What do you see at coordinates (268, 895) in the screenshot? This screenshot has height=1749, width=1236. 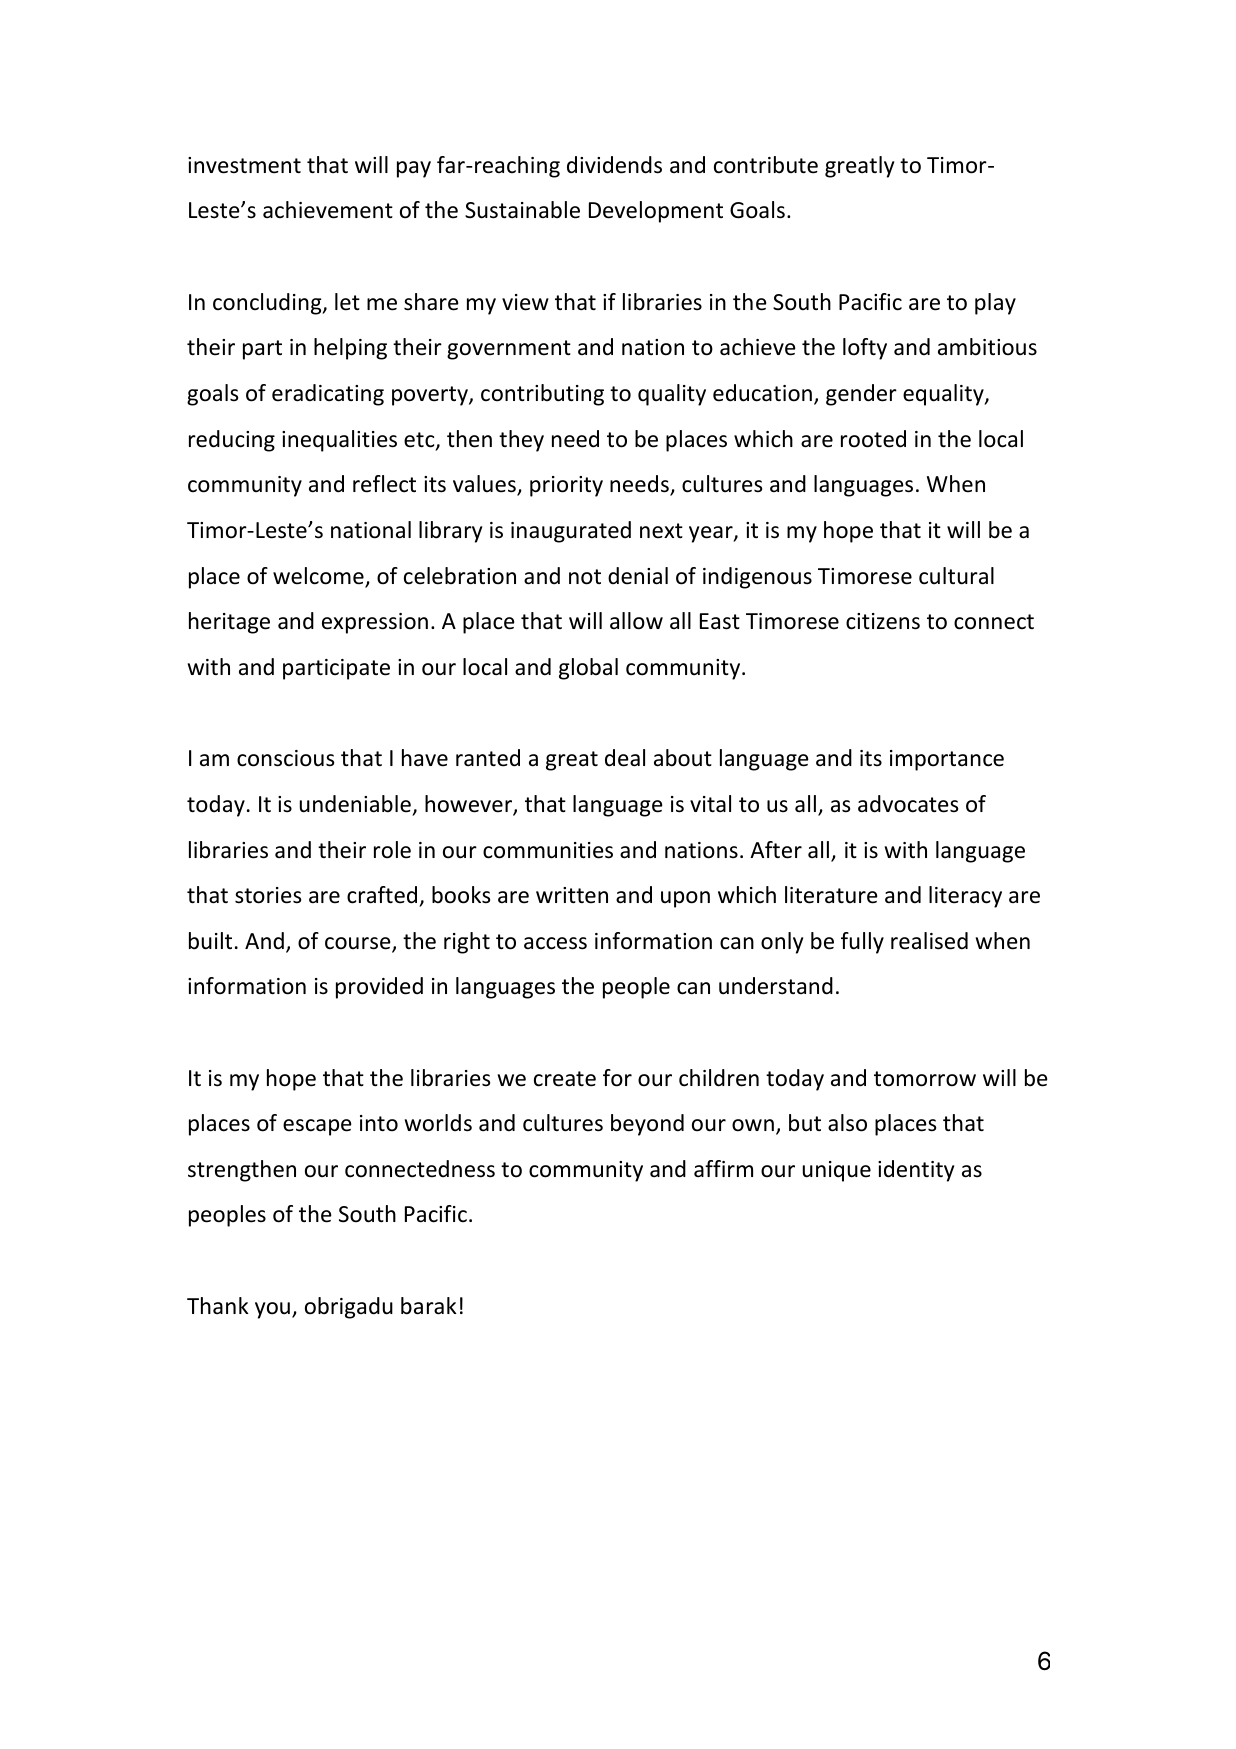 I see `stories` at bounding box center [268, 895].
